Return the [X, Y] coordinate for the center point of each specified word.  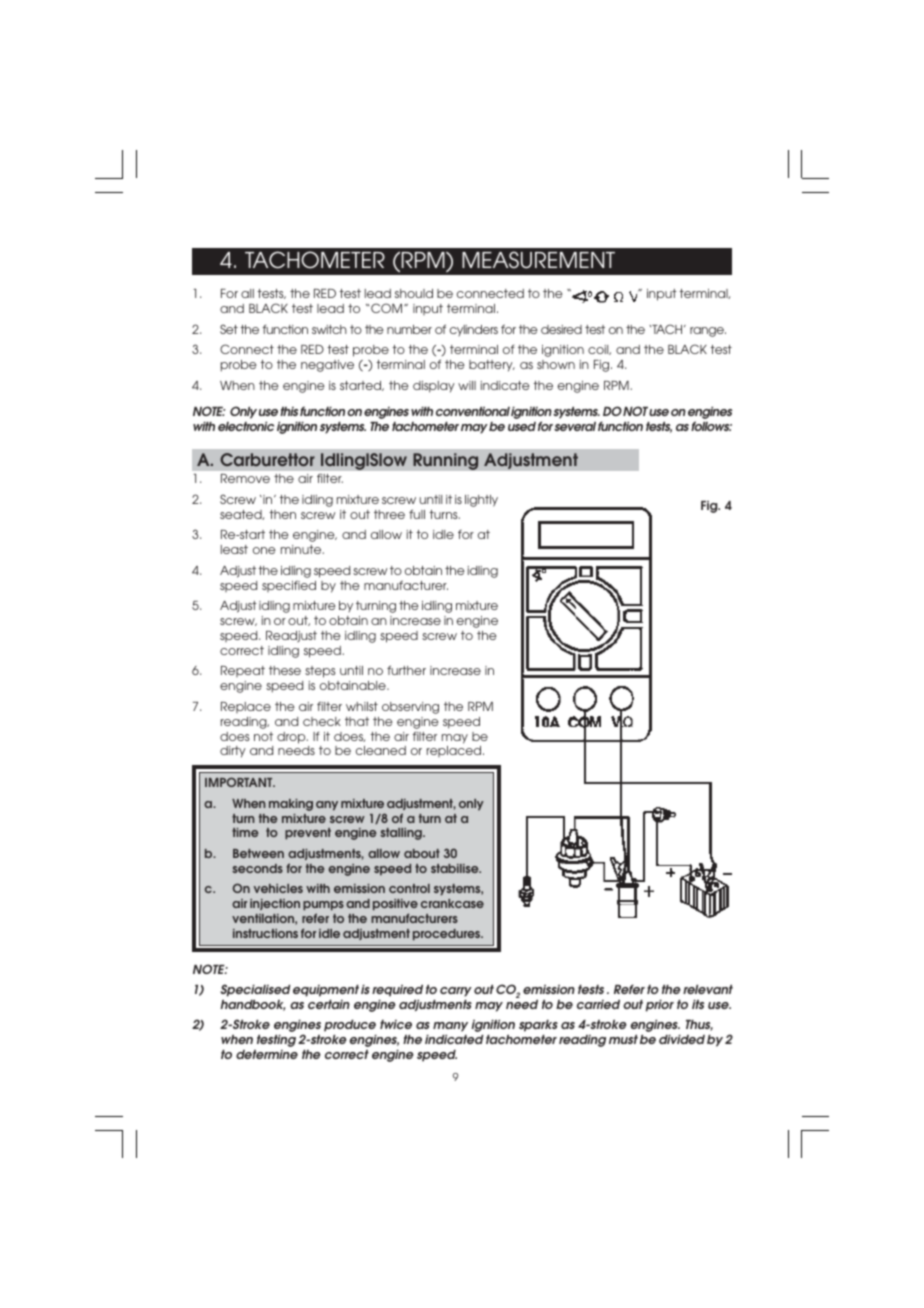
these [285, 670]
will [467, 385]
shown [556, 364]
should [414, 293]
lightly [481, 501]
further [406, 670]
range [708, 332]
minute [302, 549]
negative [327, 366]
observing [410, 708]
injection [275, 904]
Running [446, 461]
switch [329, 329]
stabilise [456, 868]
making [291, 805]
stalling [402, 834]
